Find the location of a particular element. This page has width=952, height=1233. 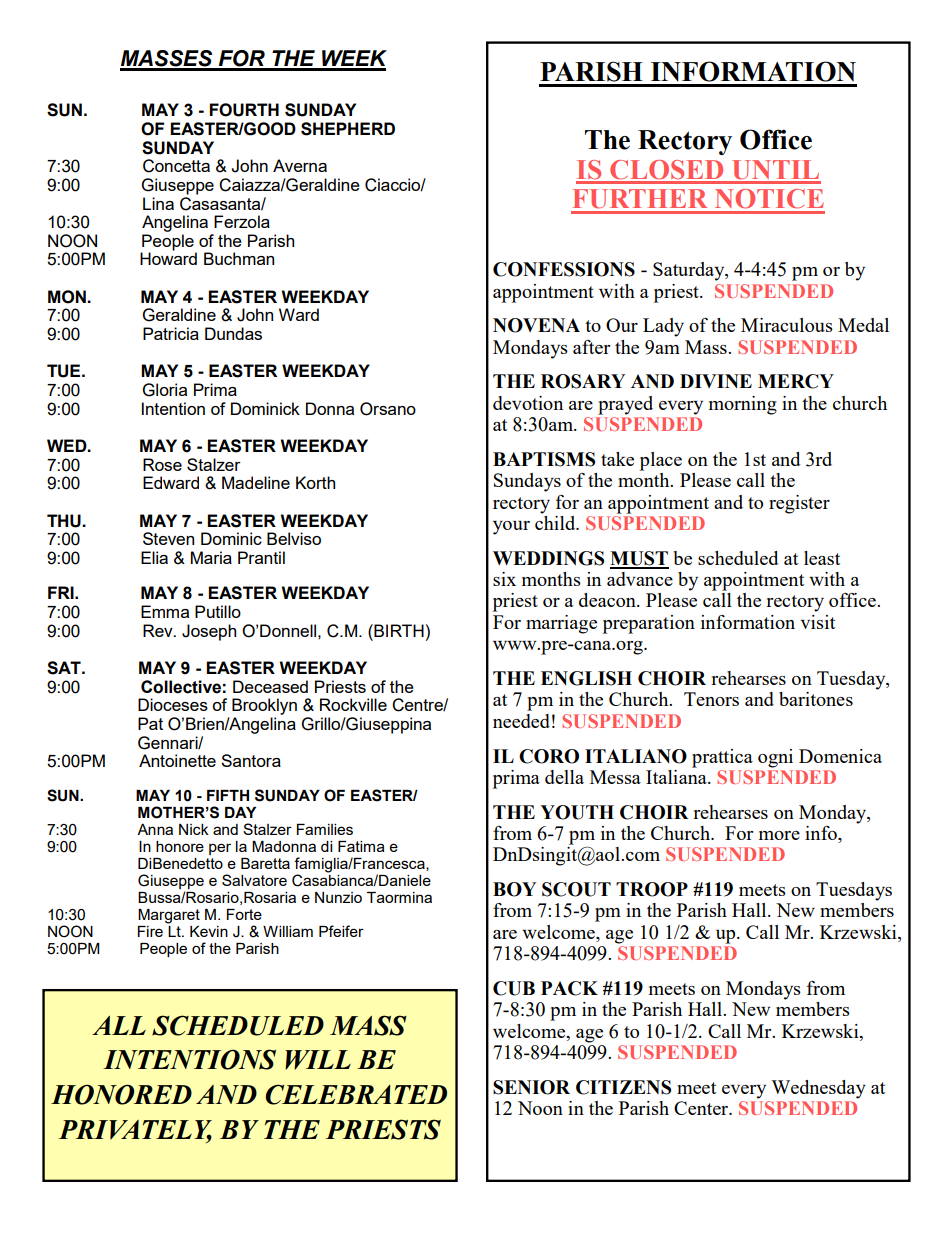

Antoinette is located at coordinates (177, 760).
